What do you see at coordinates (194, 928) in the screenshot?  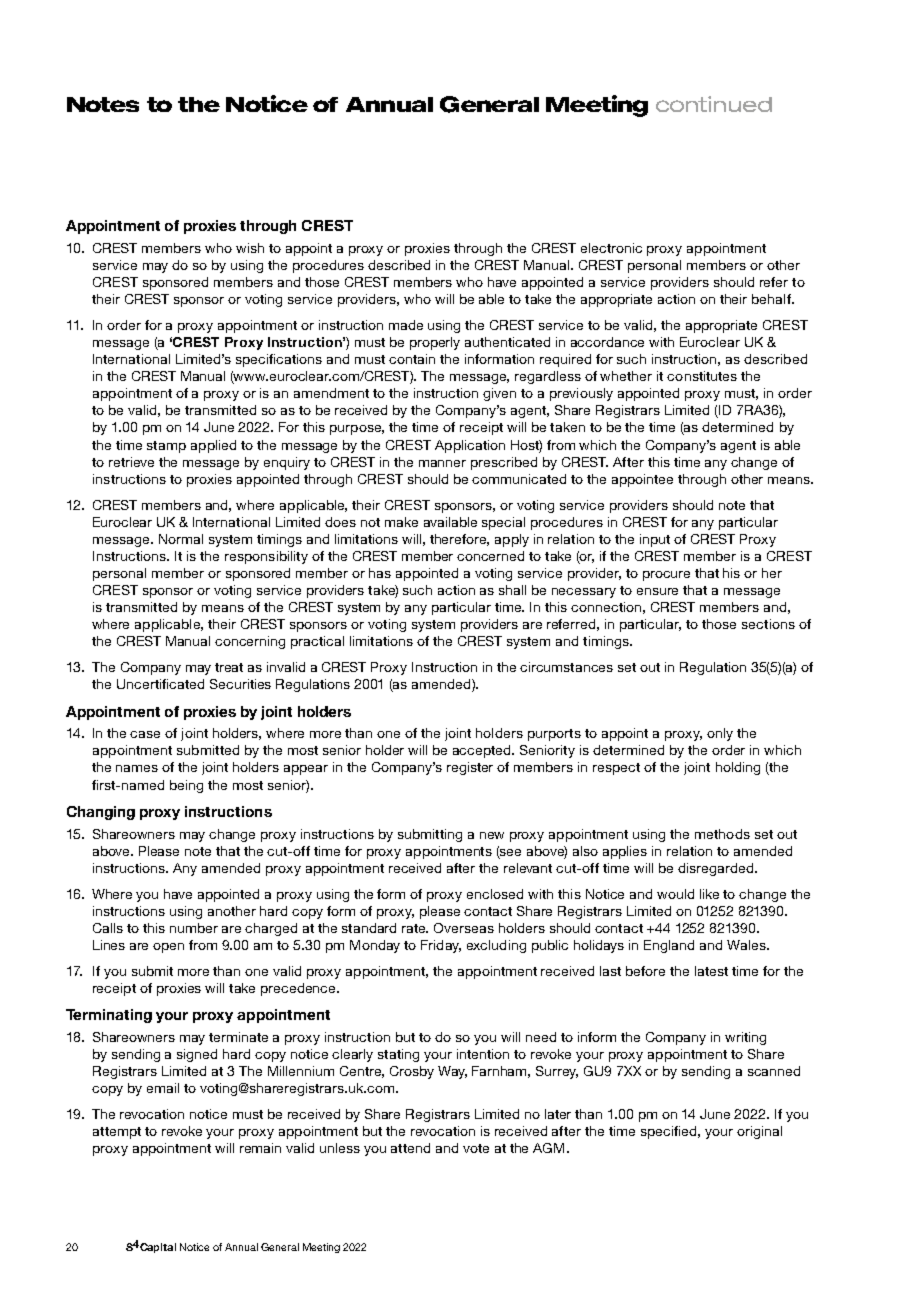 I see `number` at bounding box center [194, 928].
